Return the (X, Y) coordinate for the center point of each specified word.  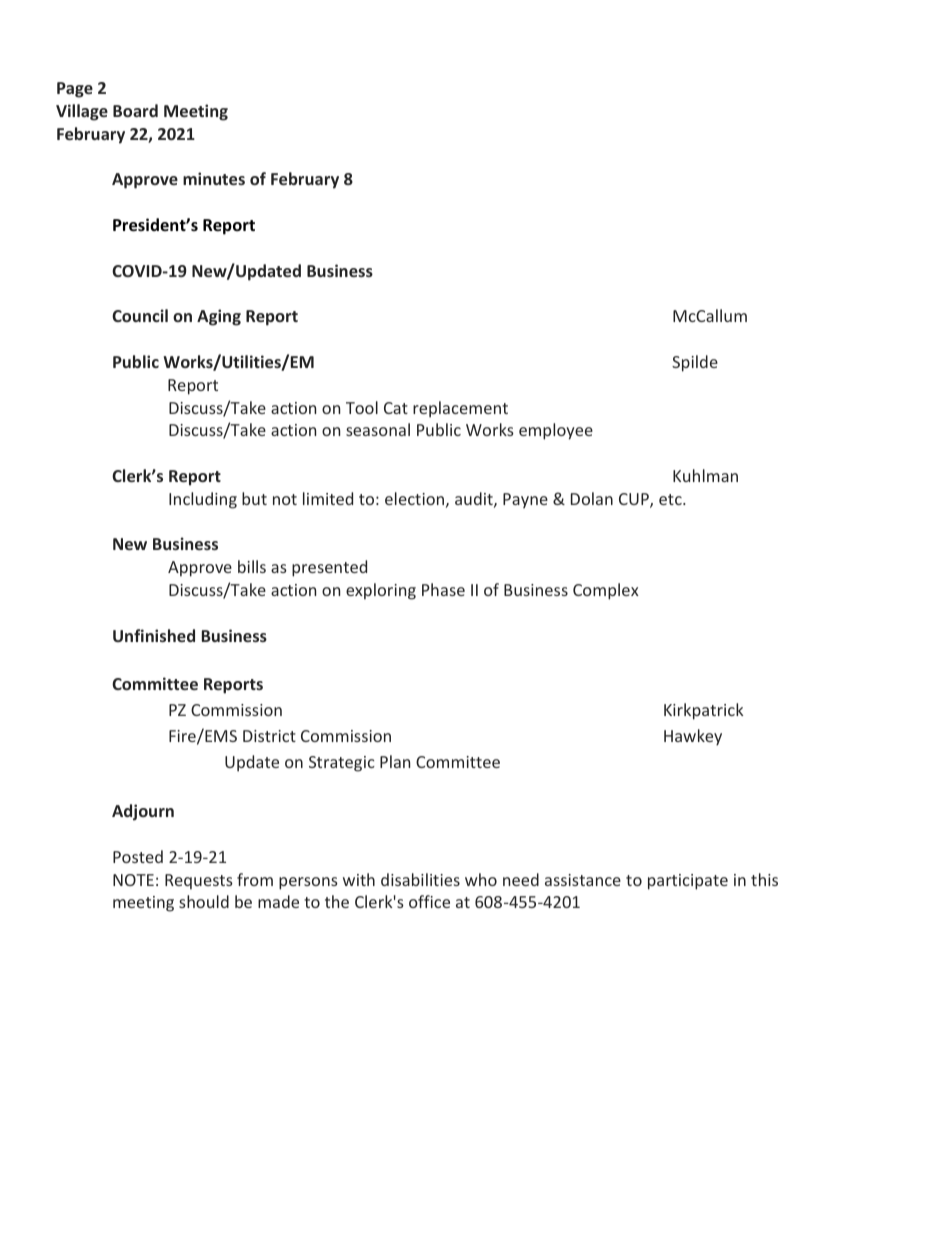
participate (688, 882)
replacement (460, 409)
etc (671, 499)
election (414, 498)
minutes (214, 178)
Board (135, 110)
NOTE (133, 880)
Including (203, 500)
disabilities (420, 879)
